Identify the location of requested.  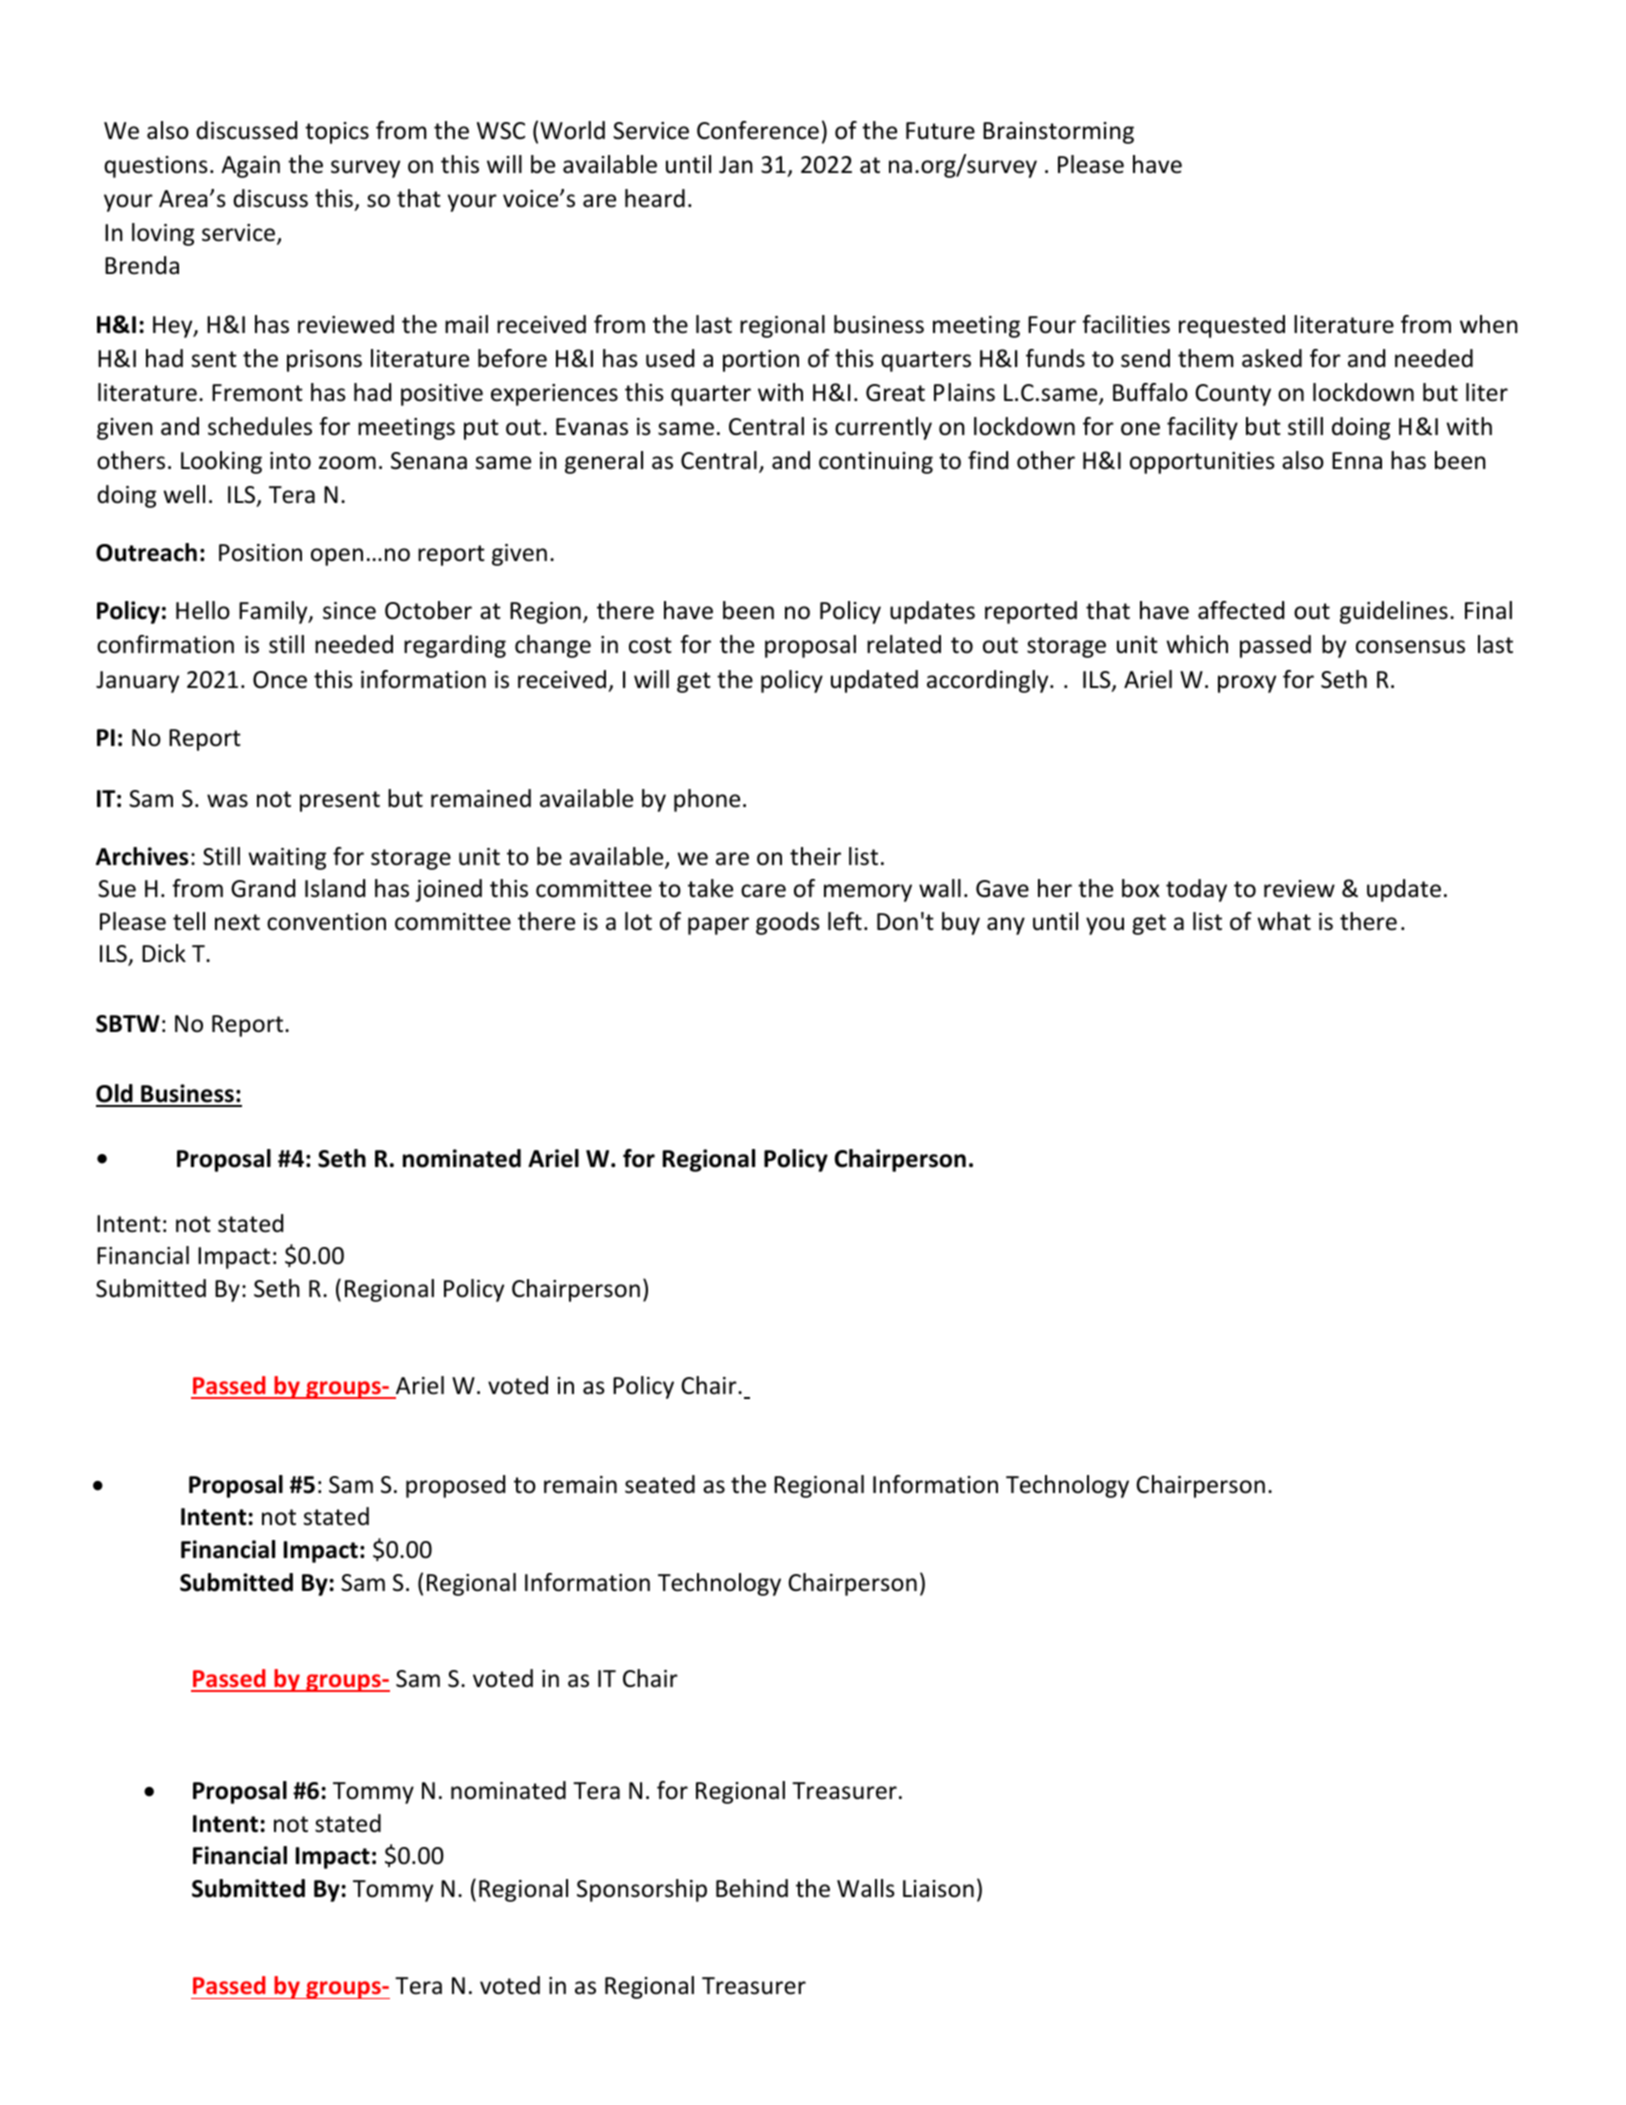
(1232, 326).
